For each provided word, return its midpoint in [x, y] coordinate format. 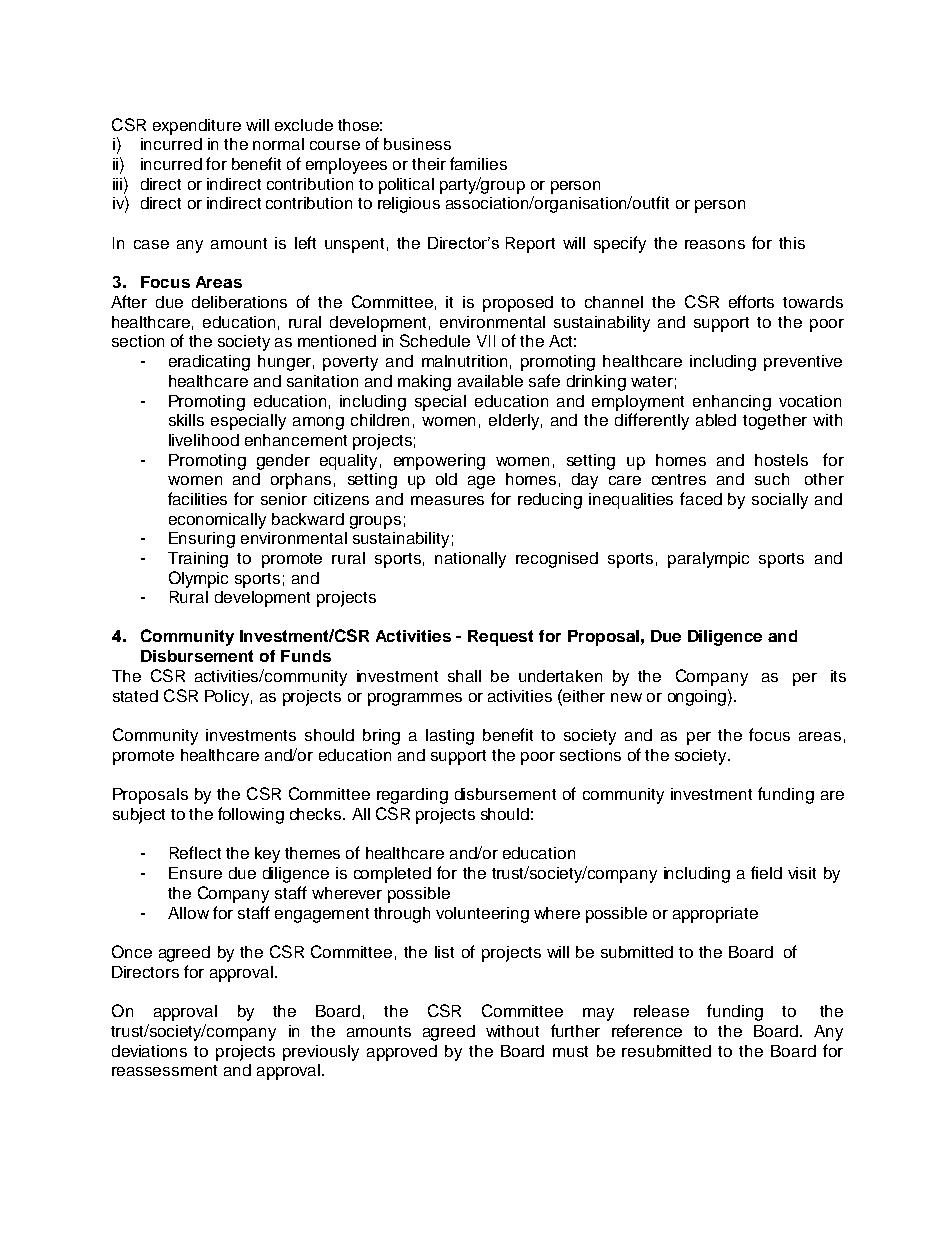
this [792, 243]
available [490, 381]
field [766, 872]
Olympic [198, 579]
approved [402, 1053]
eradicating [209, 363]
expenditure [197, 127]
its [838, 676]
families [478, 163]
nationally [470, 560]
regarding [412, 796]
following [251, 815]
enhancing [732, 403]
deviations [149, 1051]
